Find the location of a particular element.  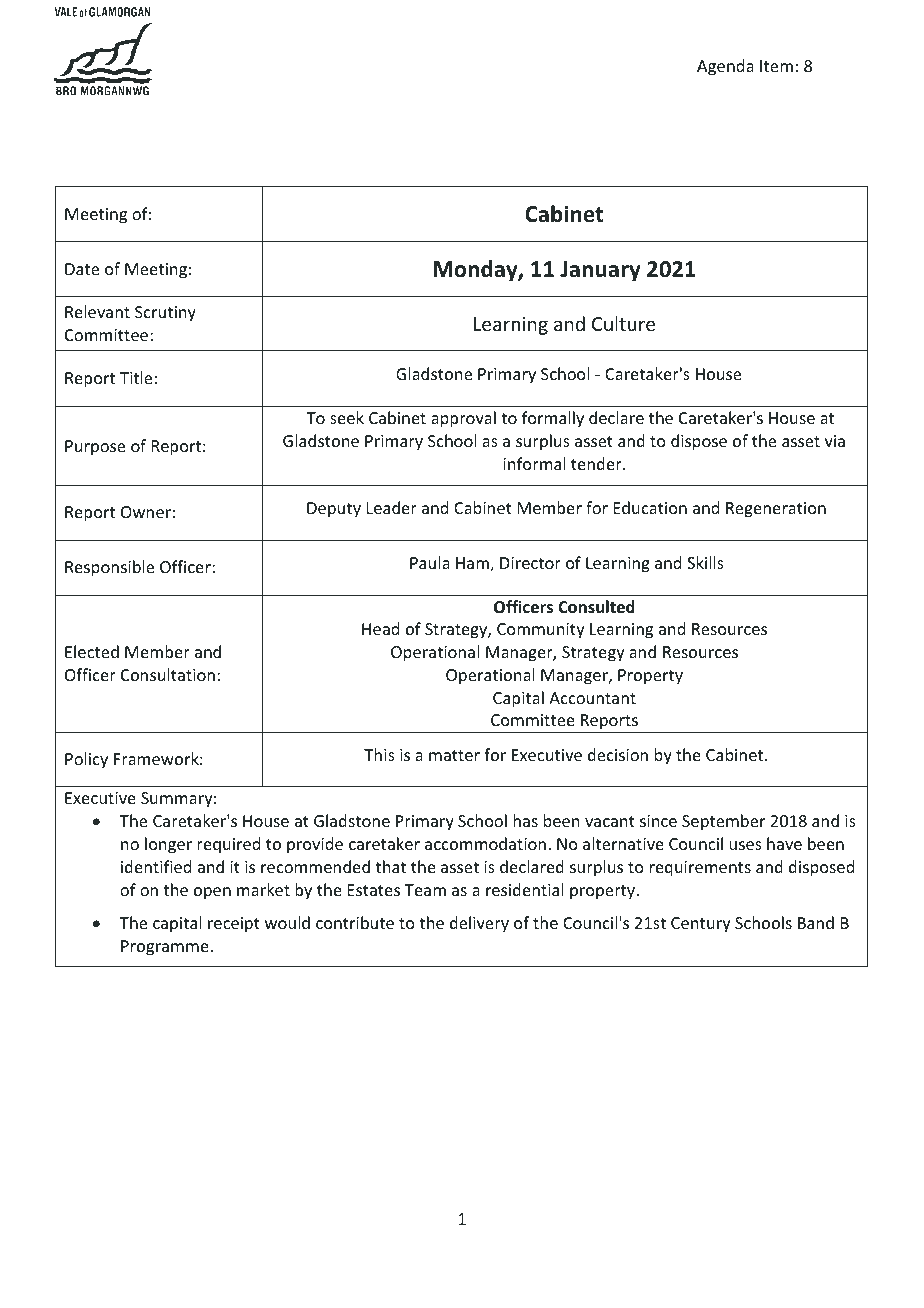

Owner is located at coordinates (146, 512).
